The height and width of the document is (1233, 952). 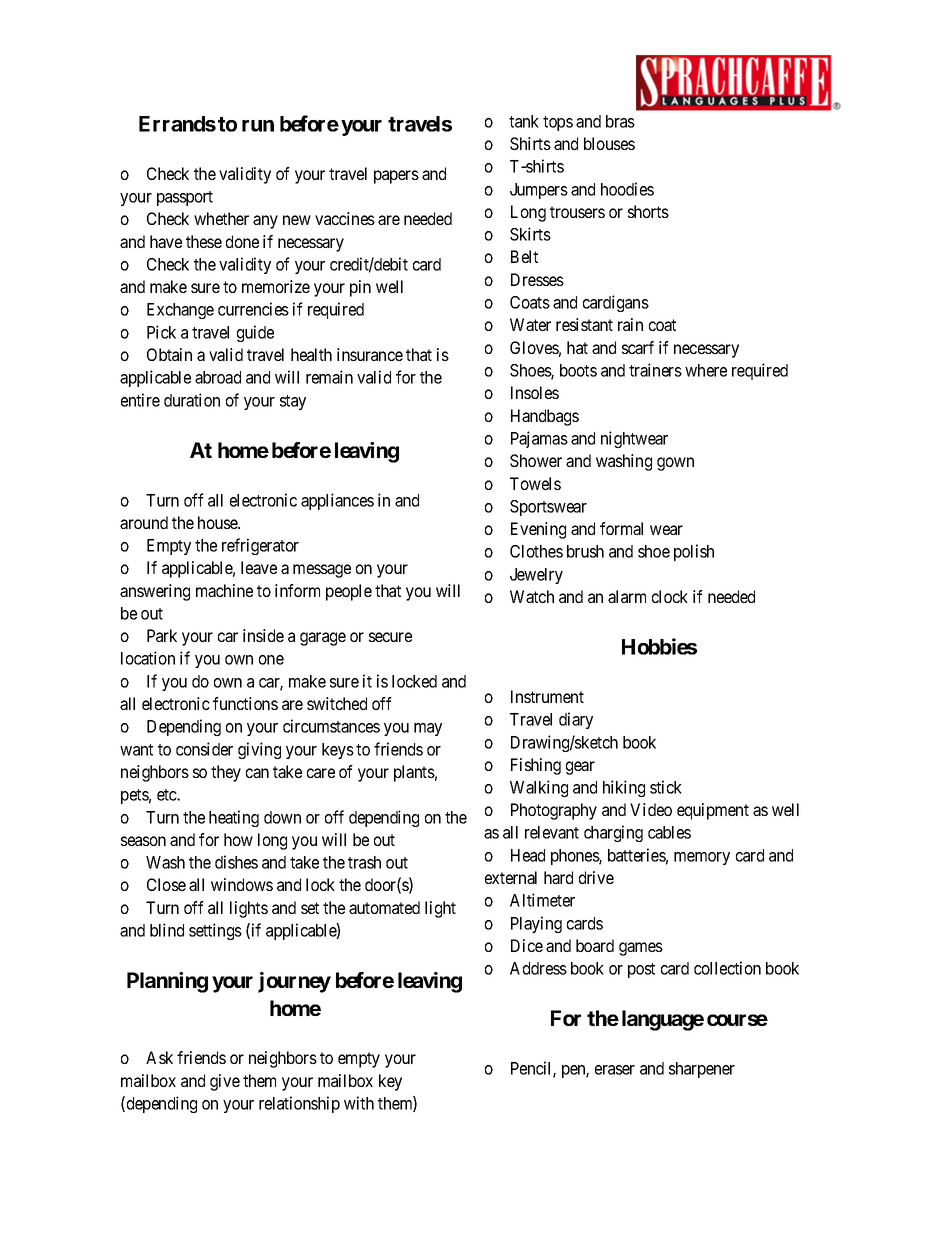 I want to click on secure, so click(x=390, y=637).
